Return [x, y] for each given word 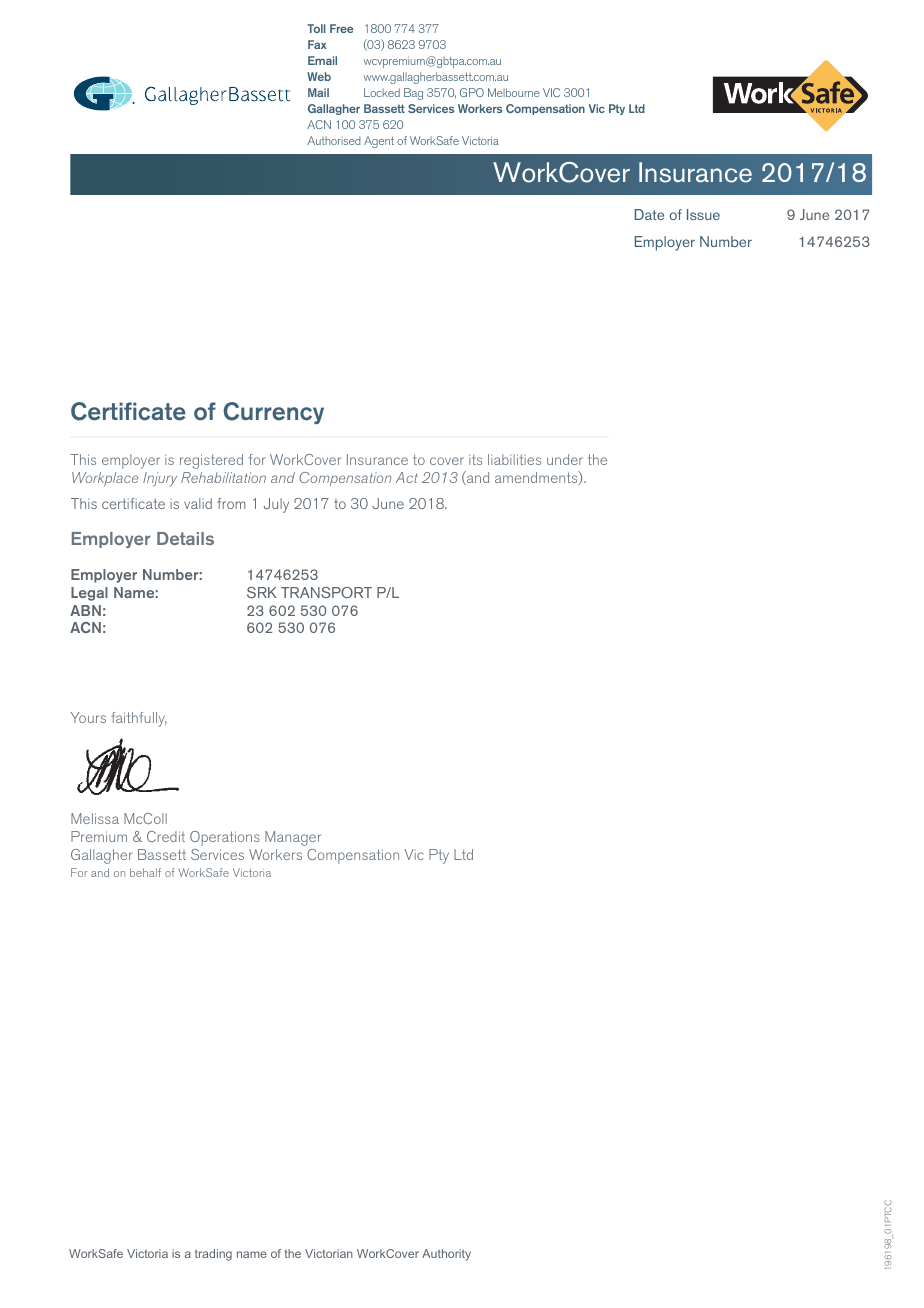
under [565, 459]
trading [213, 1255]
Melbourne [514, 92]
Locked [382, 92]
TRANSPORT [326, 592]
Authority [446, 1255]
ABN [85, 610]
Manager [293, 838]
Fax [317, 44]
